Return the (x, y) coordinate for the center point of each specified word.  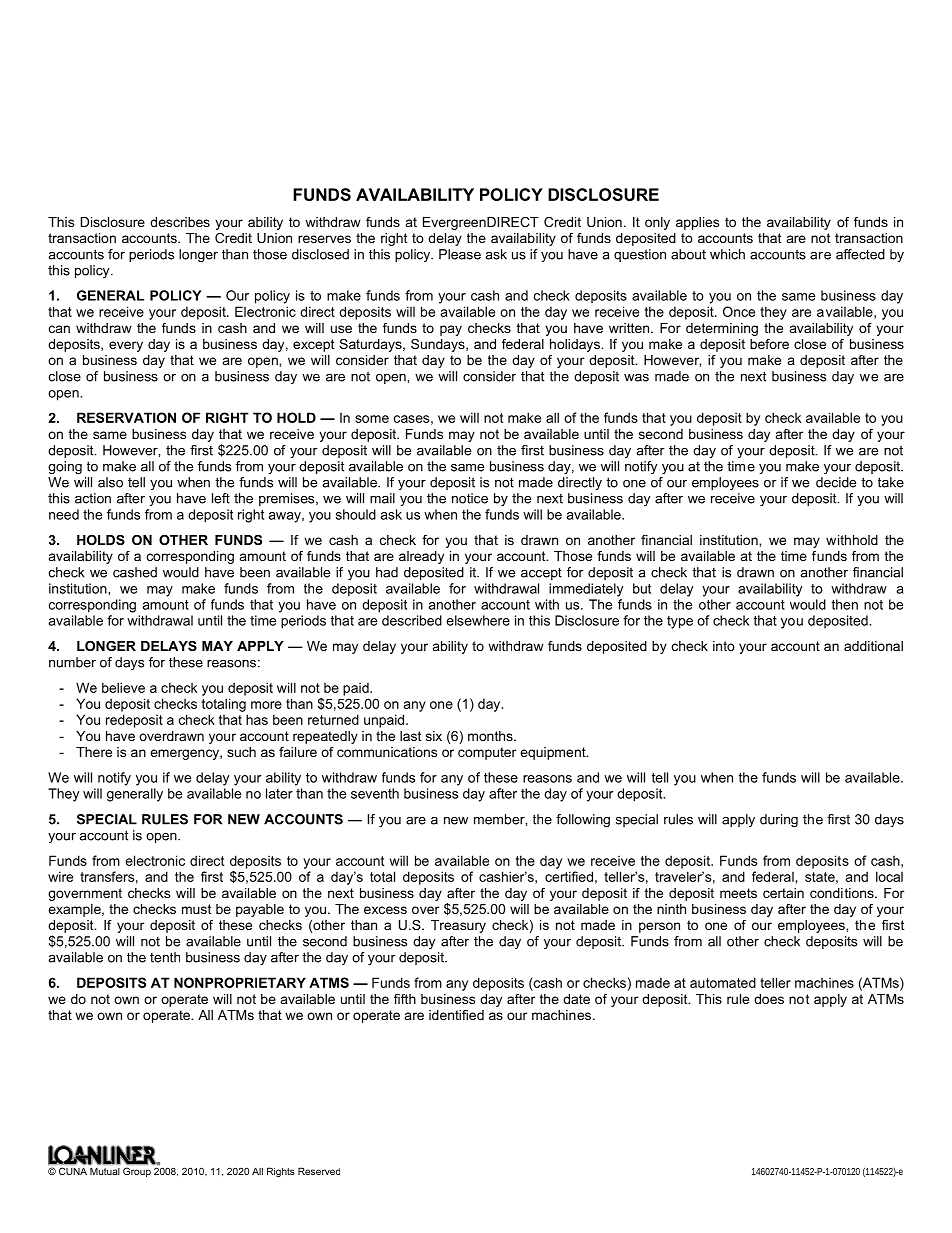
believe (123, 687)
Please (460, 254)
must (197, 909)
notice (470, 498)
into (724, 646)
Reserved (319, 1171)
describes (180, 222)
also (110, 482)
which (727, 254)
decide (836, 482)
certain (783, 893)
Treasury (458, 926)
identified (456, 1015)
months (491, 736)
